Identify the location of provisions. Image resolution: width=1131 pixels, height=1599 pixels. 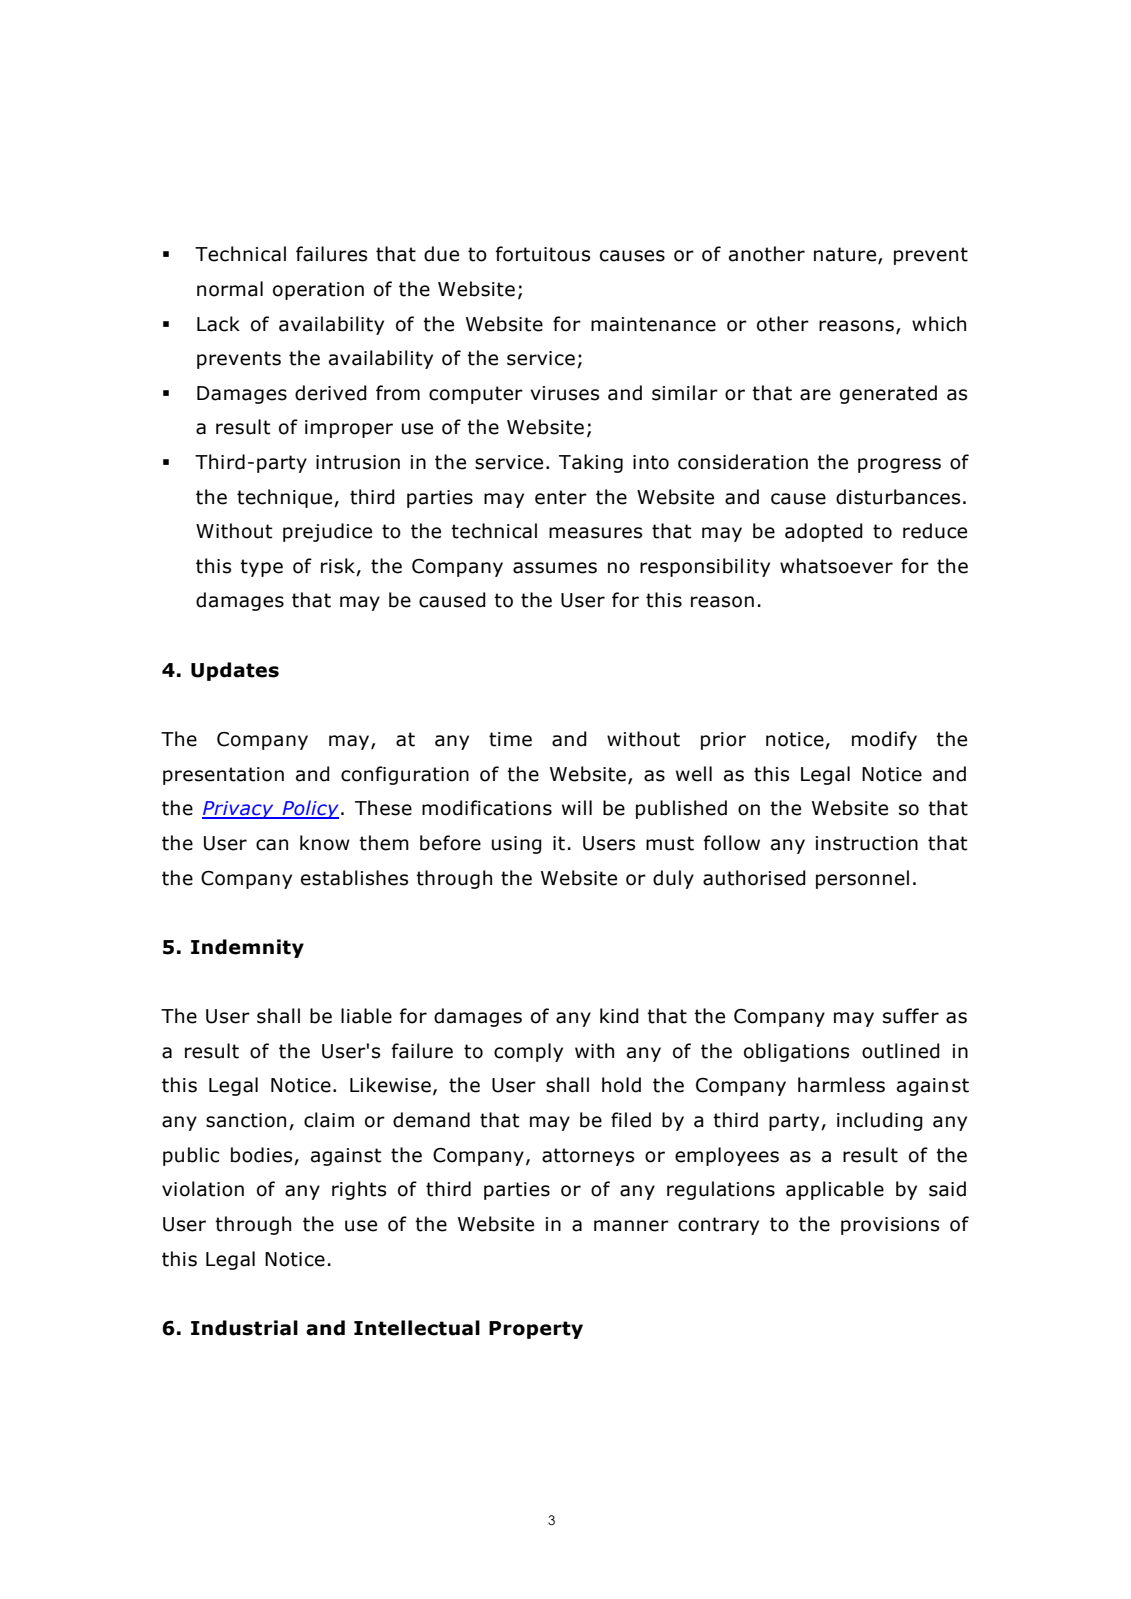
(890, 1226).
